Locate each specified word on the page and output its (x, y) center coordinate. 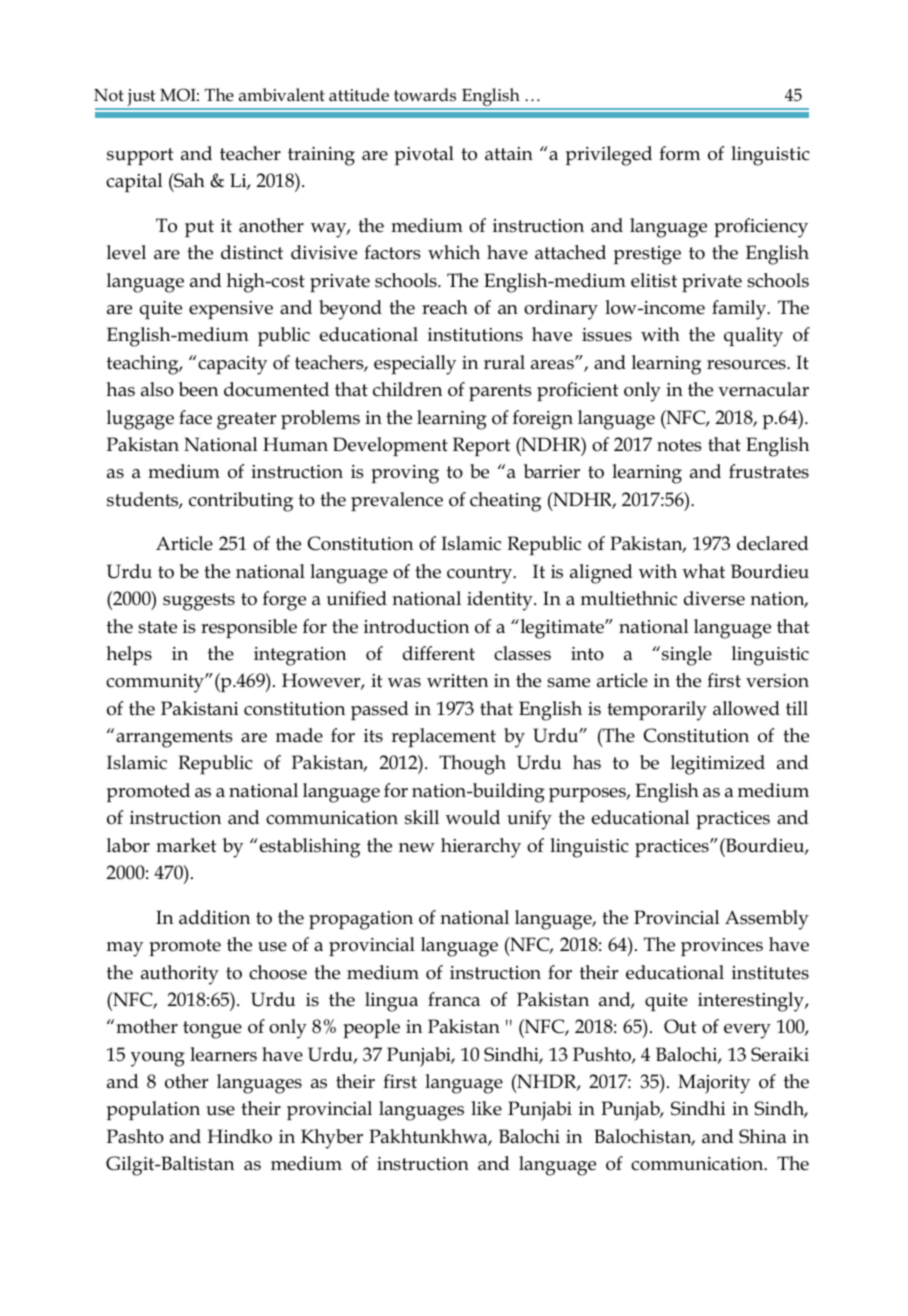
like (486, 1108)
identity (501, 601)
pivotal (424, 155)
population (153, 1110)
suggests (199, 602)
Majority (714, 1084)
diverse (714, 598)
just (141, 99)
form (679, 153)
